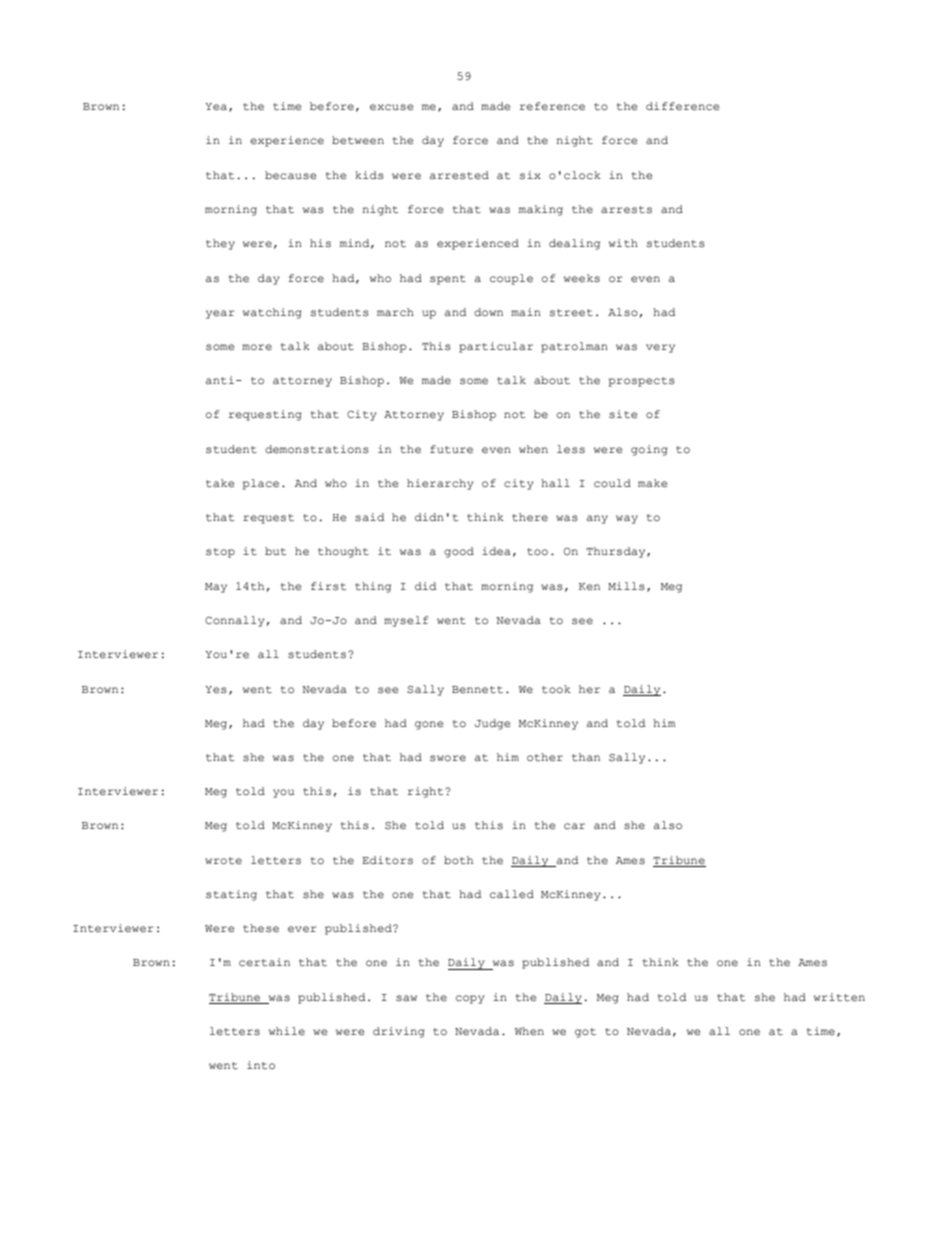 This screenshot has width=952, height=1233. I want to click on difference, so click(682, 106).
